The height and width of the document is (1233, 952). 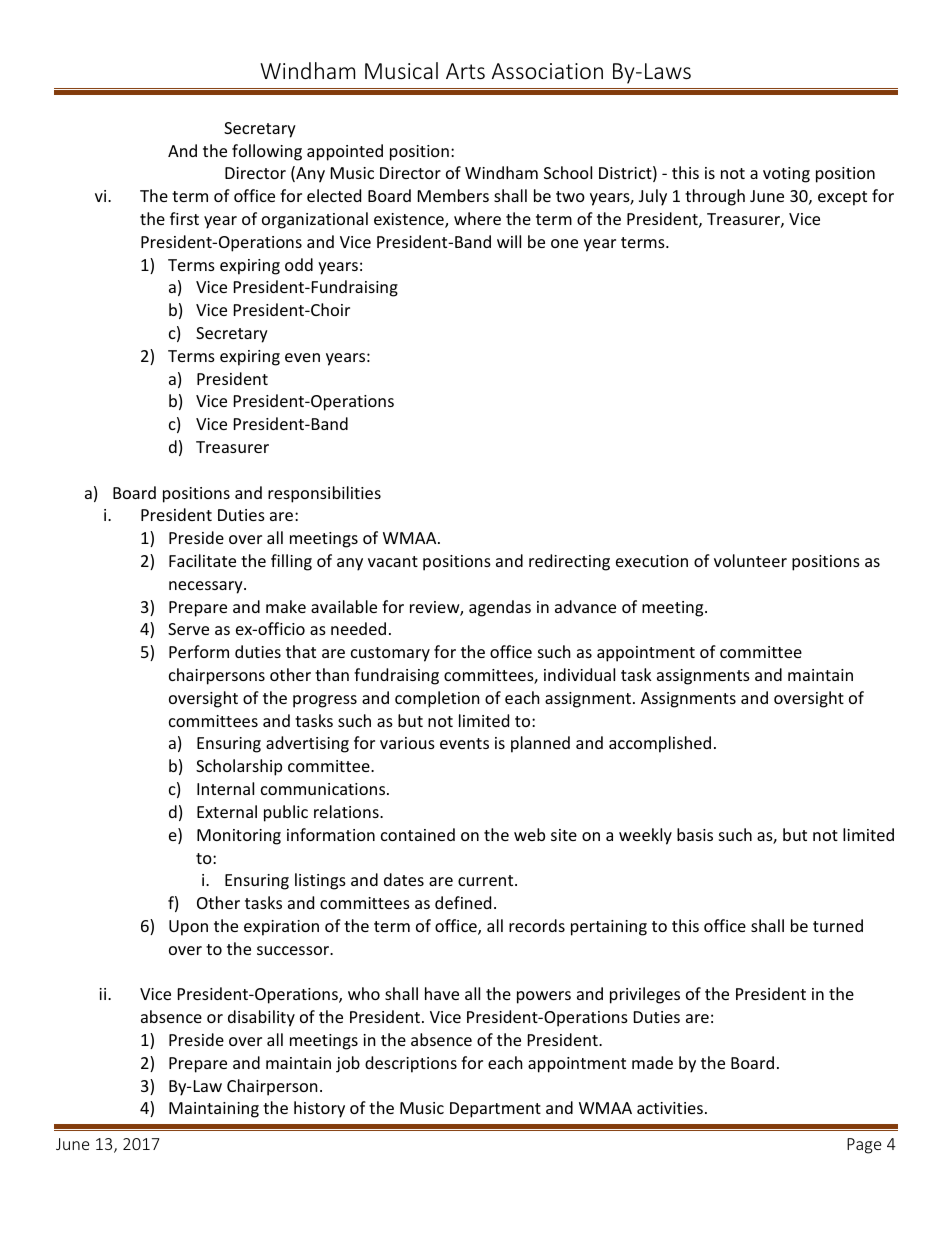 What do you see at coordinates (267, 152) in the document?
I see `following` at bounding box center [267, 152].
